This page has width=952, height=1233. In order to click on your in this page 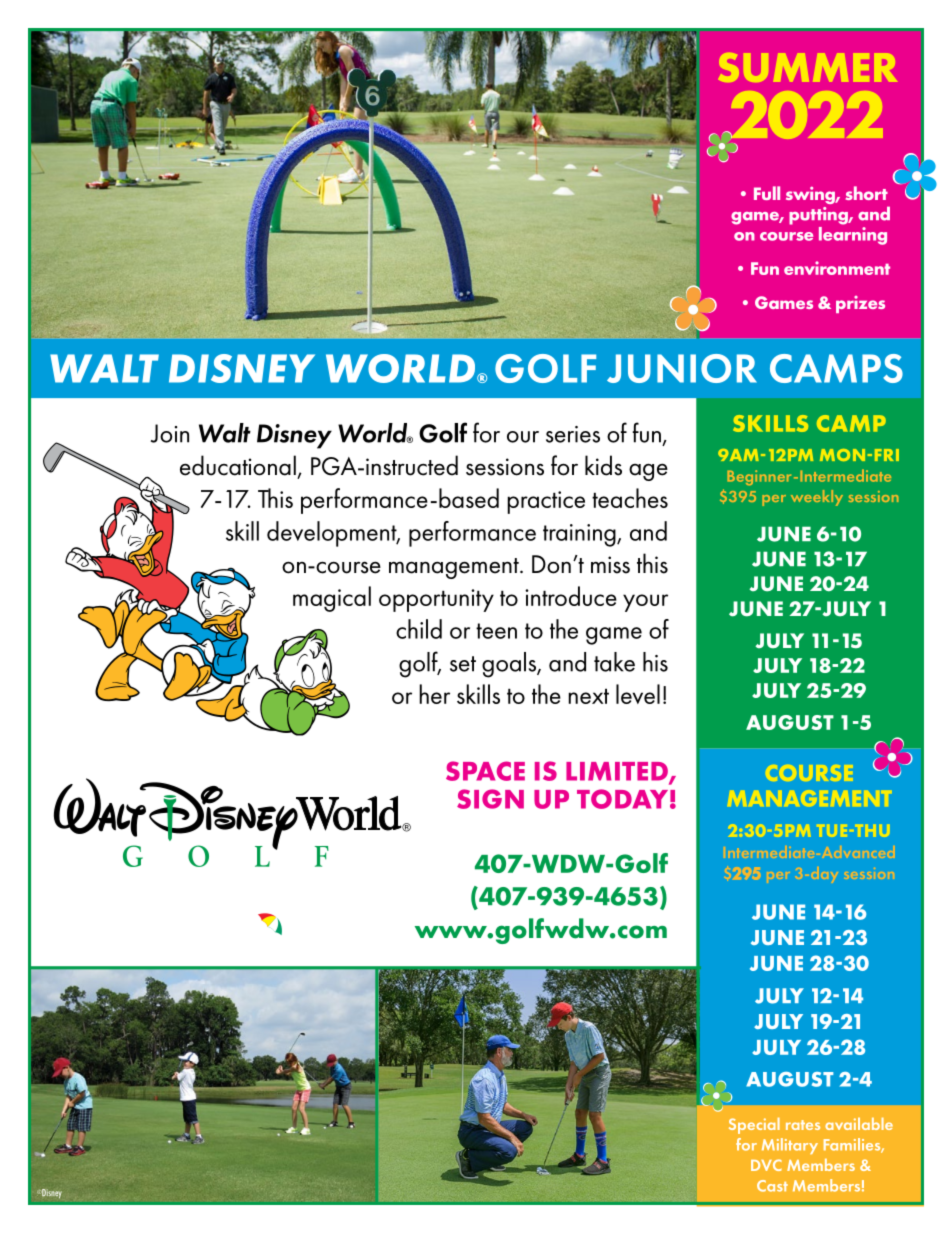, I will do `click(645, 603)`.
